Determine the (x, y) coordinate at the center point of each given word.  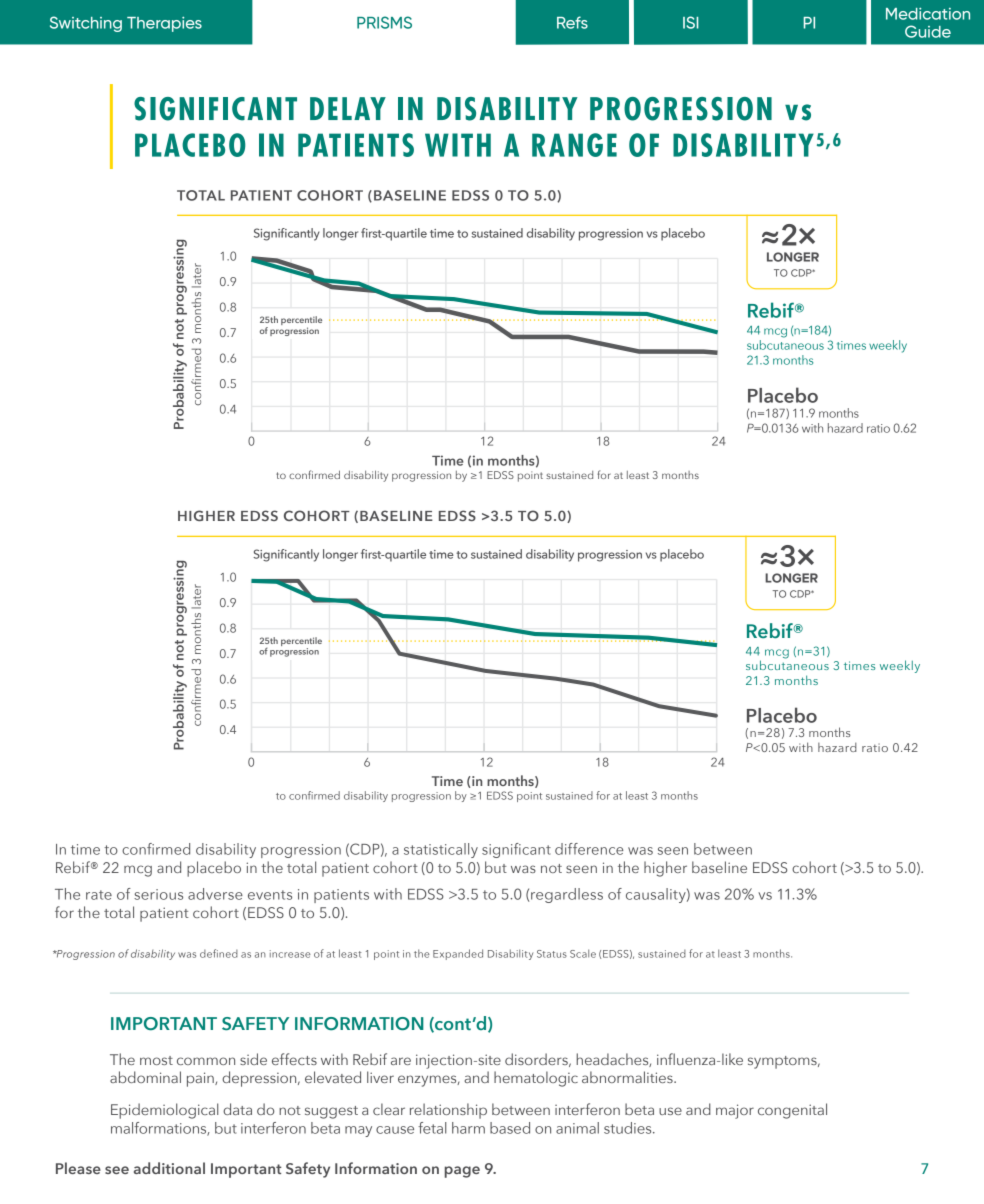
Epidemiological (165, 1111)
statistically (441, 850)
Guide (928, 31)
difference (589, 849)
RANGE (574, 145)
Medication (928, 14)
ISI (691, 22)
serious (158, 894)
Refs (572, 22)
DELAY (348, 108)
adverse (215, 894)
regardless (567, 895)
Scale (583, 953)
